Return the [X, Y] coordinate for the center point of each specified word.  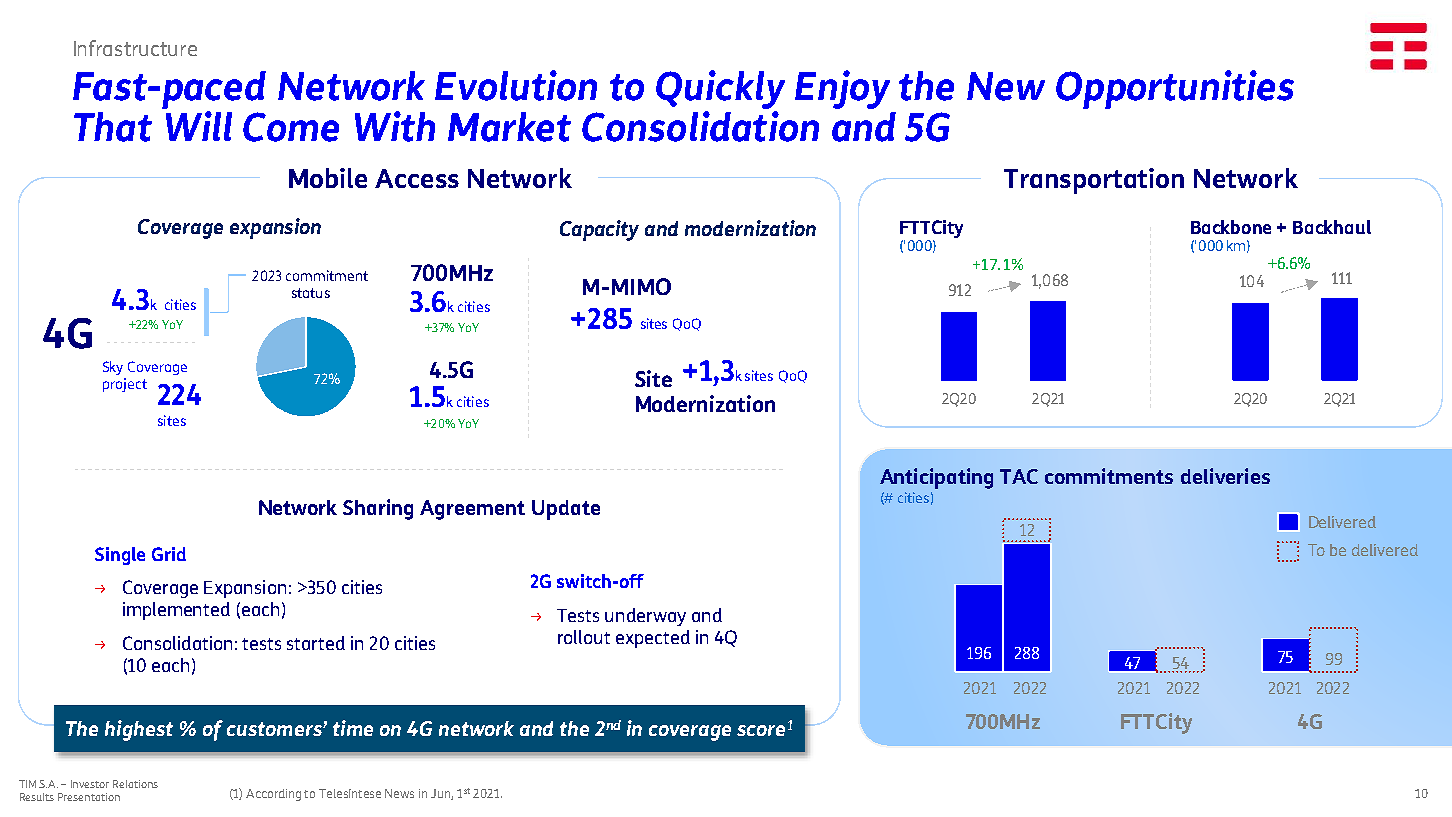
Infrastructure [135, 48]
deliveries [1225, 476]
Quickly [720, 89]
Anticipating [936, 478]
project [125, 385]
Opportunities [1175, 89]
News [399, 793]
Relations [135, 784]
